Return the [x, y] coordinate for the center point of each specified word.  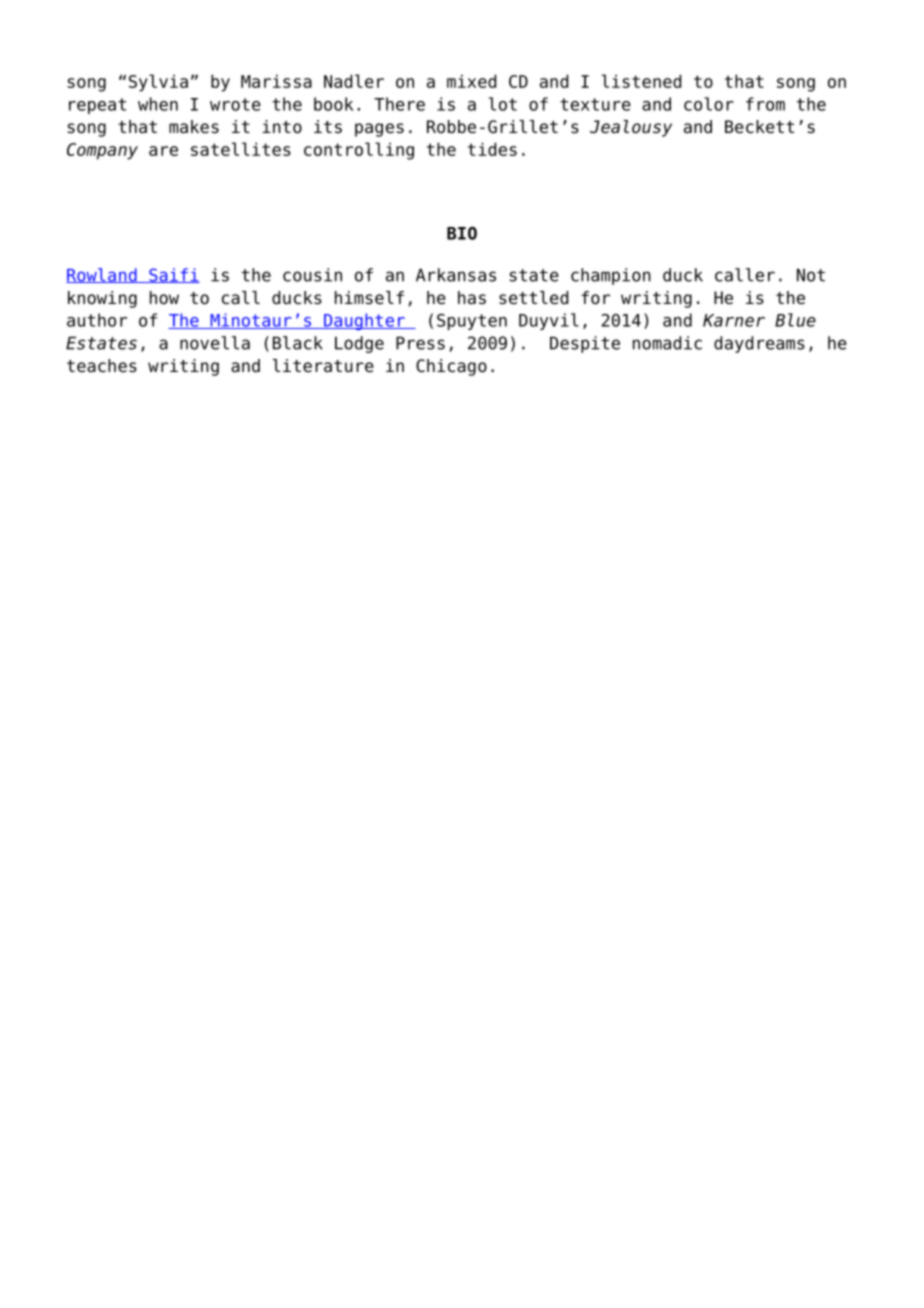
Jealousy [631, 128]
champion [611, 276]
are [163, 151]
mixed [471, 81]
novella [215, 343]
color [709, 104]
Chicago [451, 367]
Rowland [102, 275]
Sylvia [158, 83]
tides [492, 149]
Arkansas [456, 275]
